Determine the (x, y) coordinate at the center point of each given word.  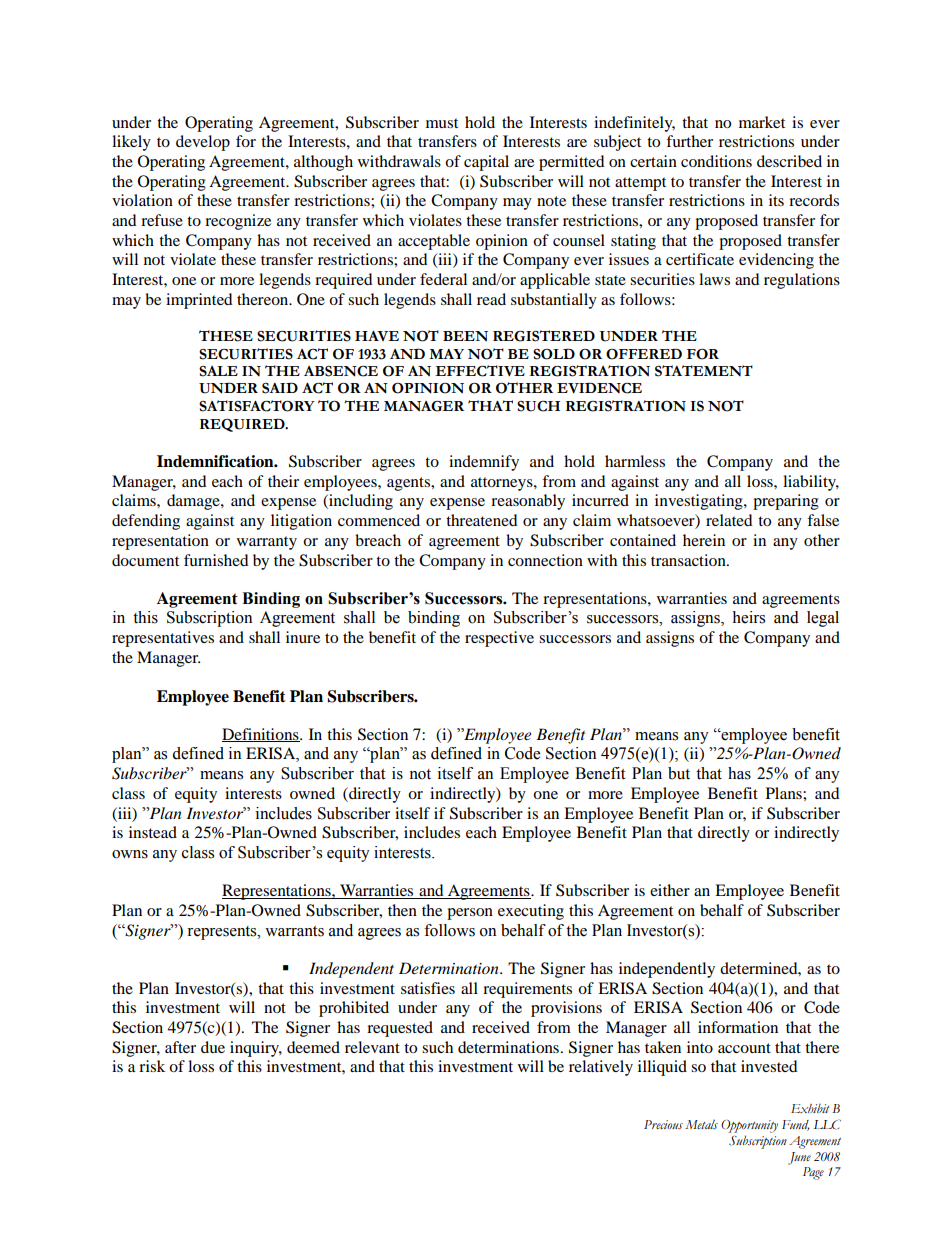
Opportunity (749, 1126)
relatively (601, 1068)
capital (486, 163)
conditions (716, 161)
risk (152, 1066)
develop (203, 143)
